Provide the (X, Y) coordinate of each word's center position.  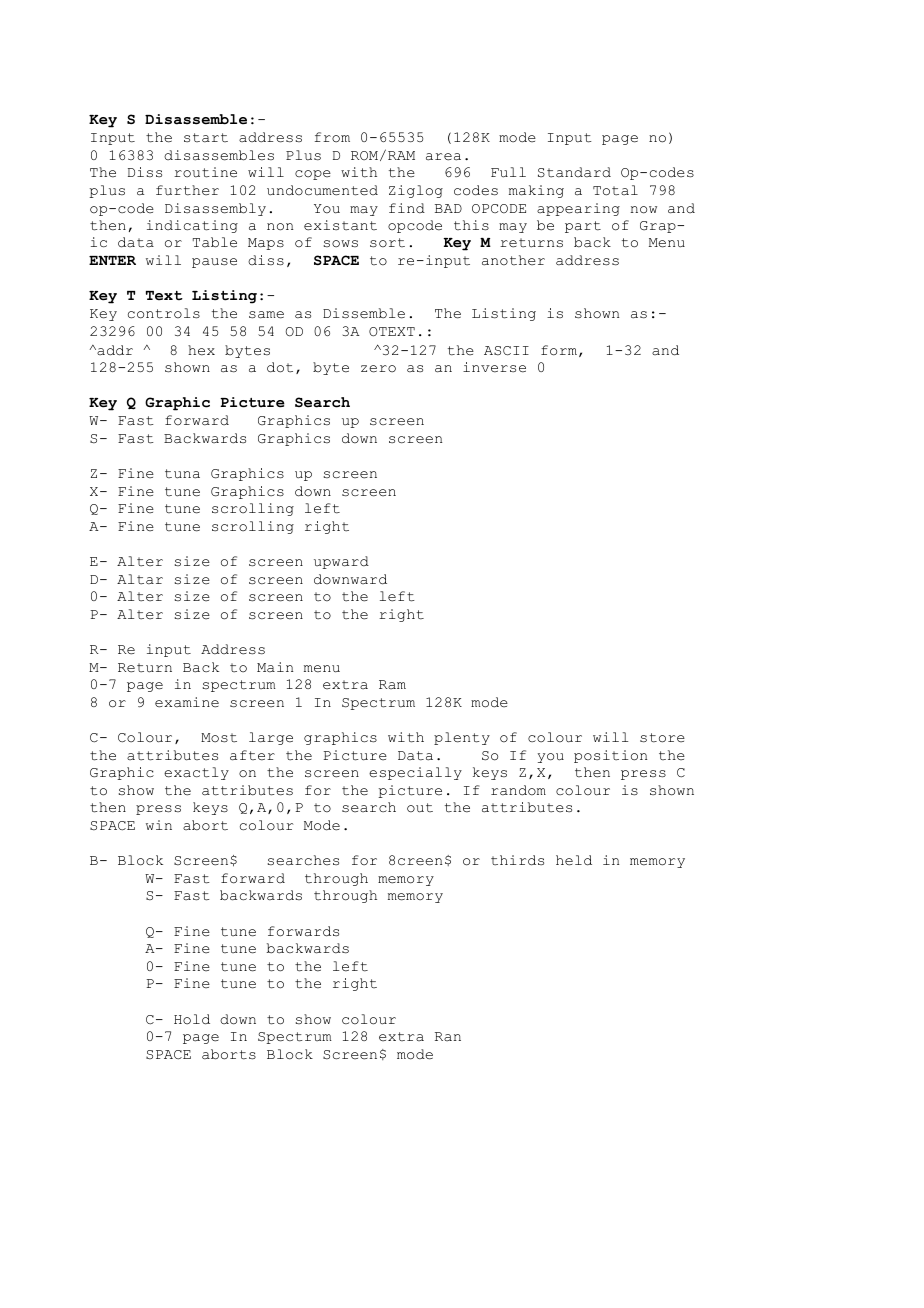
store (662, 738)
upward (341, 562)
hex (201, 350)
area (443, 157)
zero (378, 369)
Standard (574, 172)
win (159, 825)
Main (275, 667)
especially (415, 773)
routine (205, 172)
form (559, 350)
